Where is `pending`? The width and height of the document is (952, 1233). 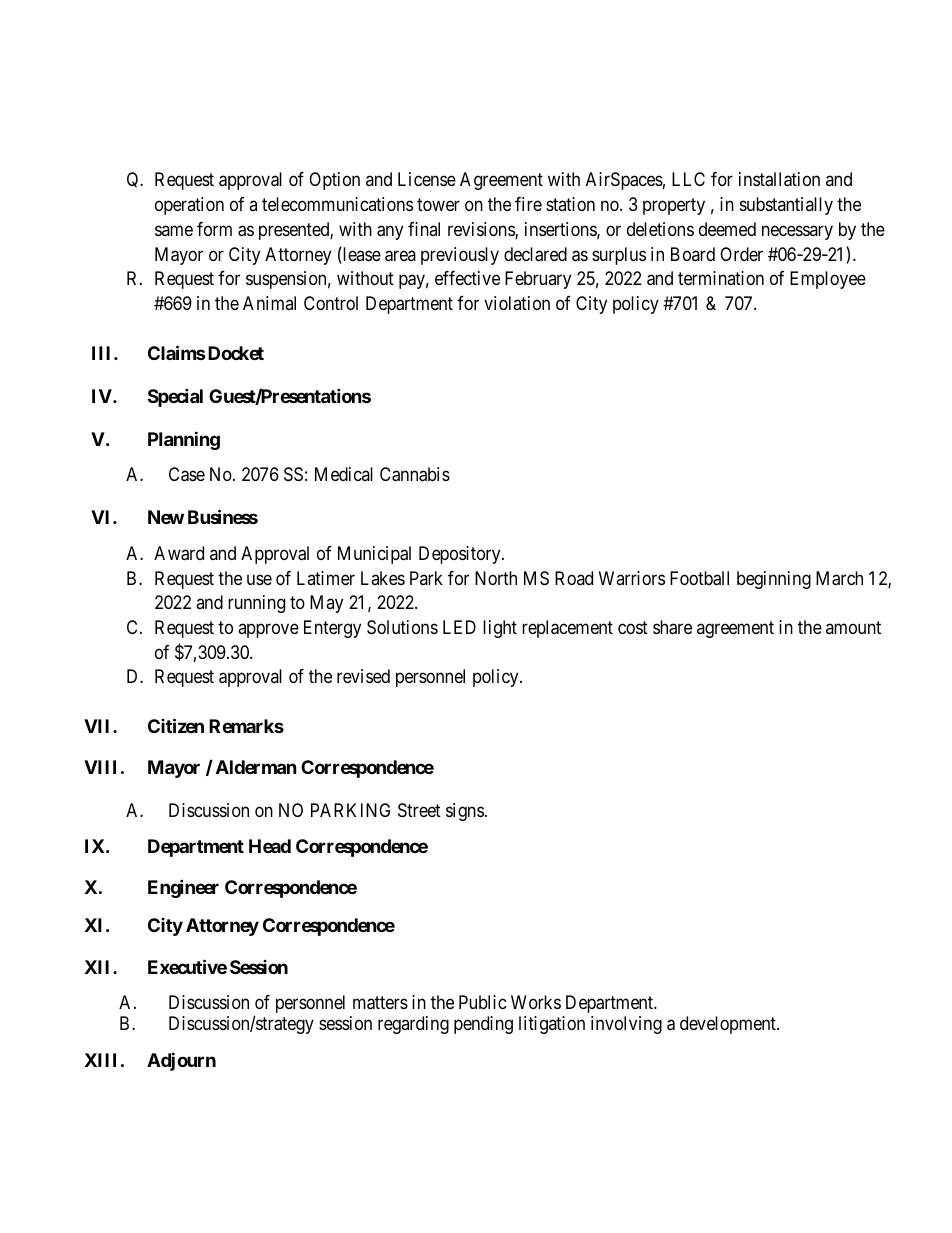 pending is located at coordinates (483, 1025).
